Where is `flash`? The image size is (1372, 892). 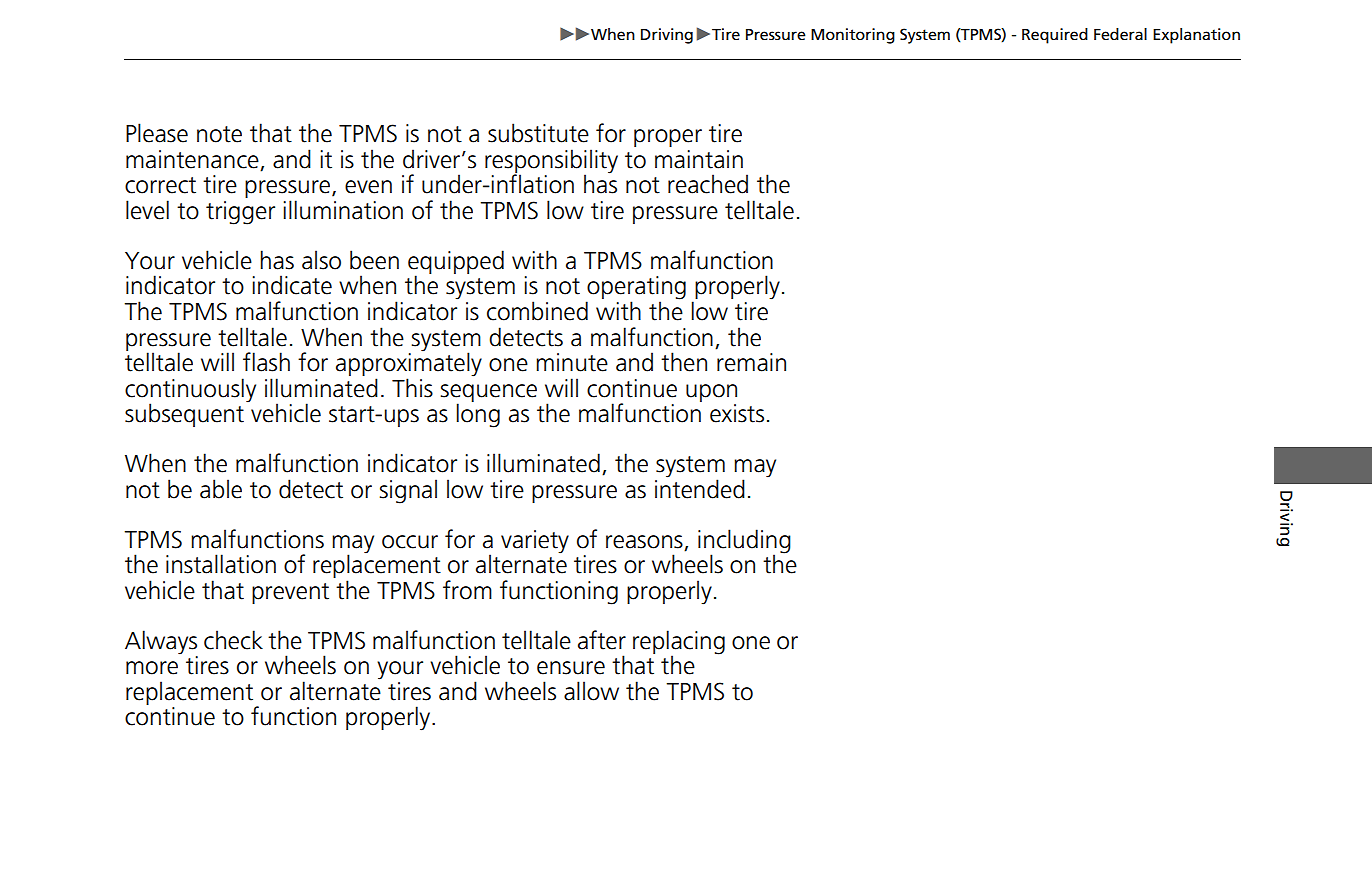 flash is located at coordinates (266, 362).
